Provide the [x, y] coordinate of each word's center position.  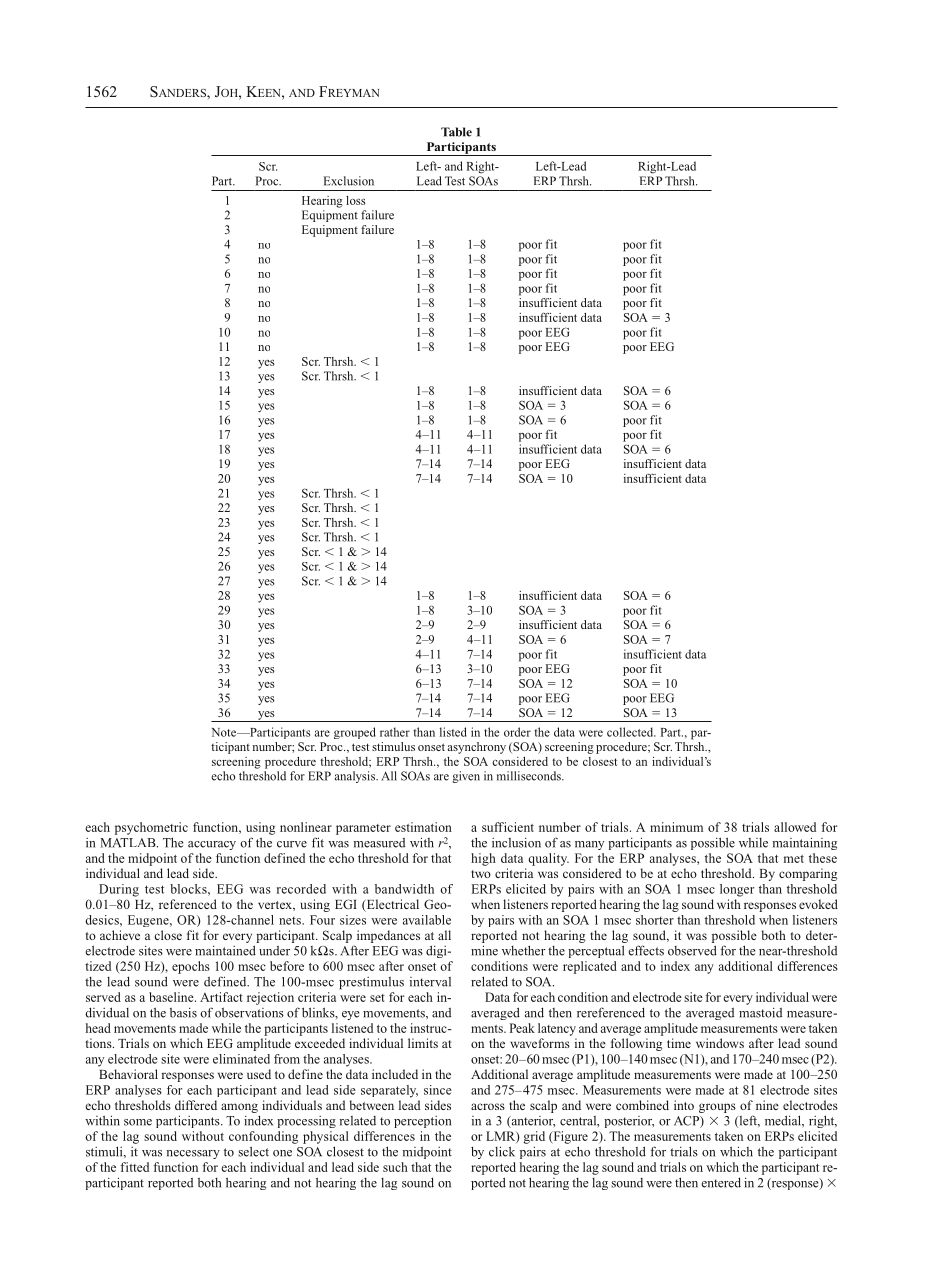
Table [456, 132]
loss [356, 200]
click [502, 1151]
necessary [193, 1154]
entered [721, 1182]
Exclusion [349, 181]
